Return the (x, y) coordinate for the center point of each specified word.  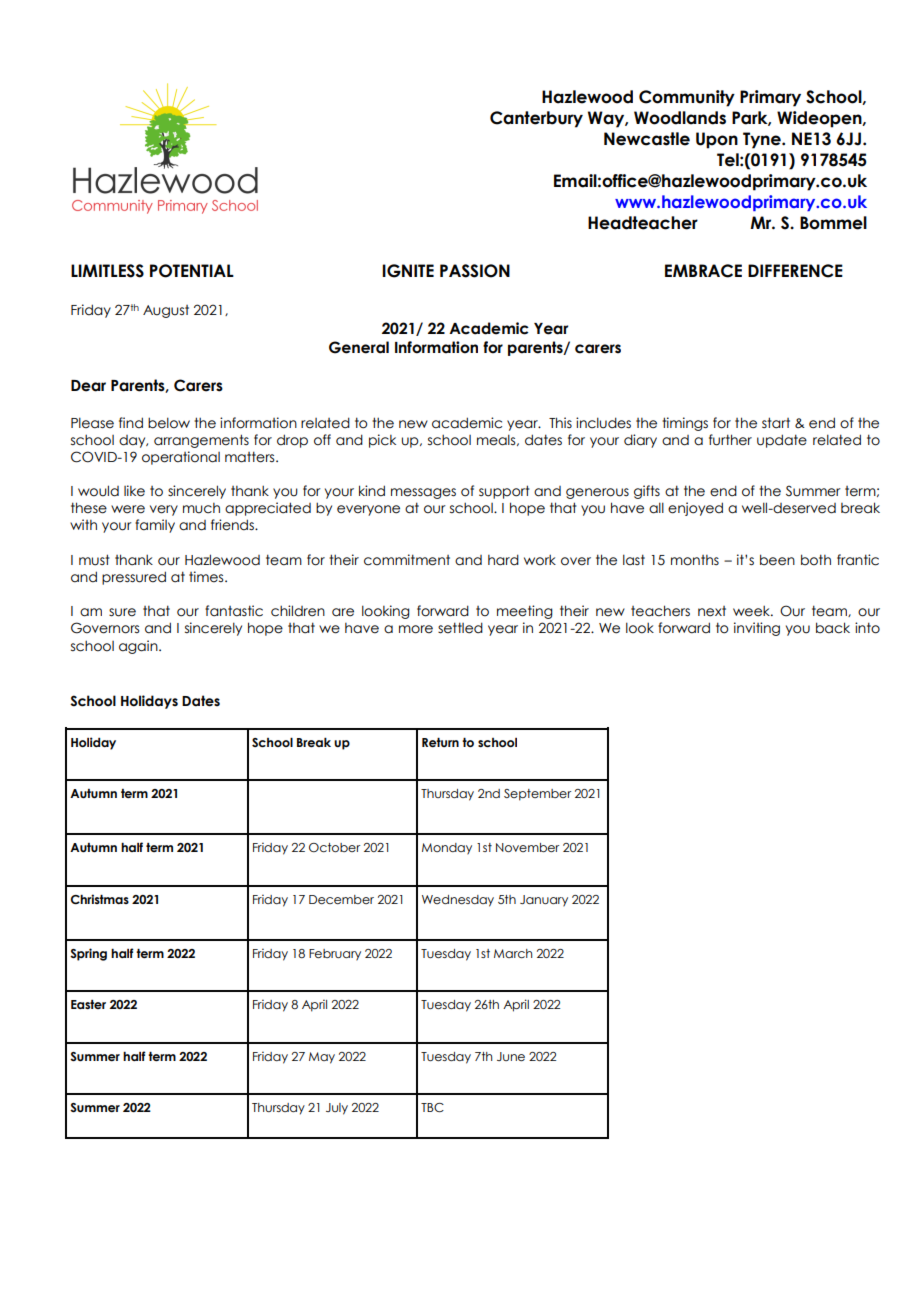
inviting (757, 629)
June (511, 1056)
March (513, 953)
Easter (88, 1004)
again (139, 647)
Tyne (763, 140)
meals (497, 440)
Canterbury (536, 119)
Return (440, 742)
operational (181, 458)
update (782, 441)
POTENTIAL (192, 271)
